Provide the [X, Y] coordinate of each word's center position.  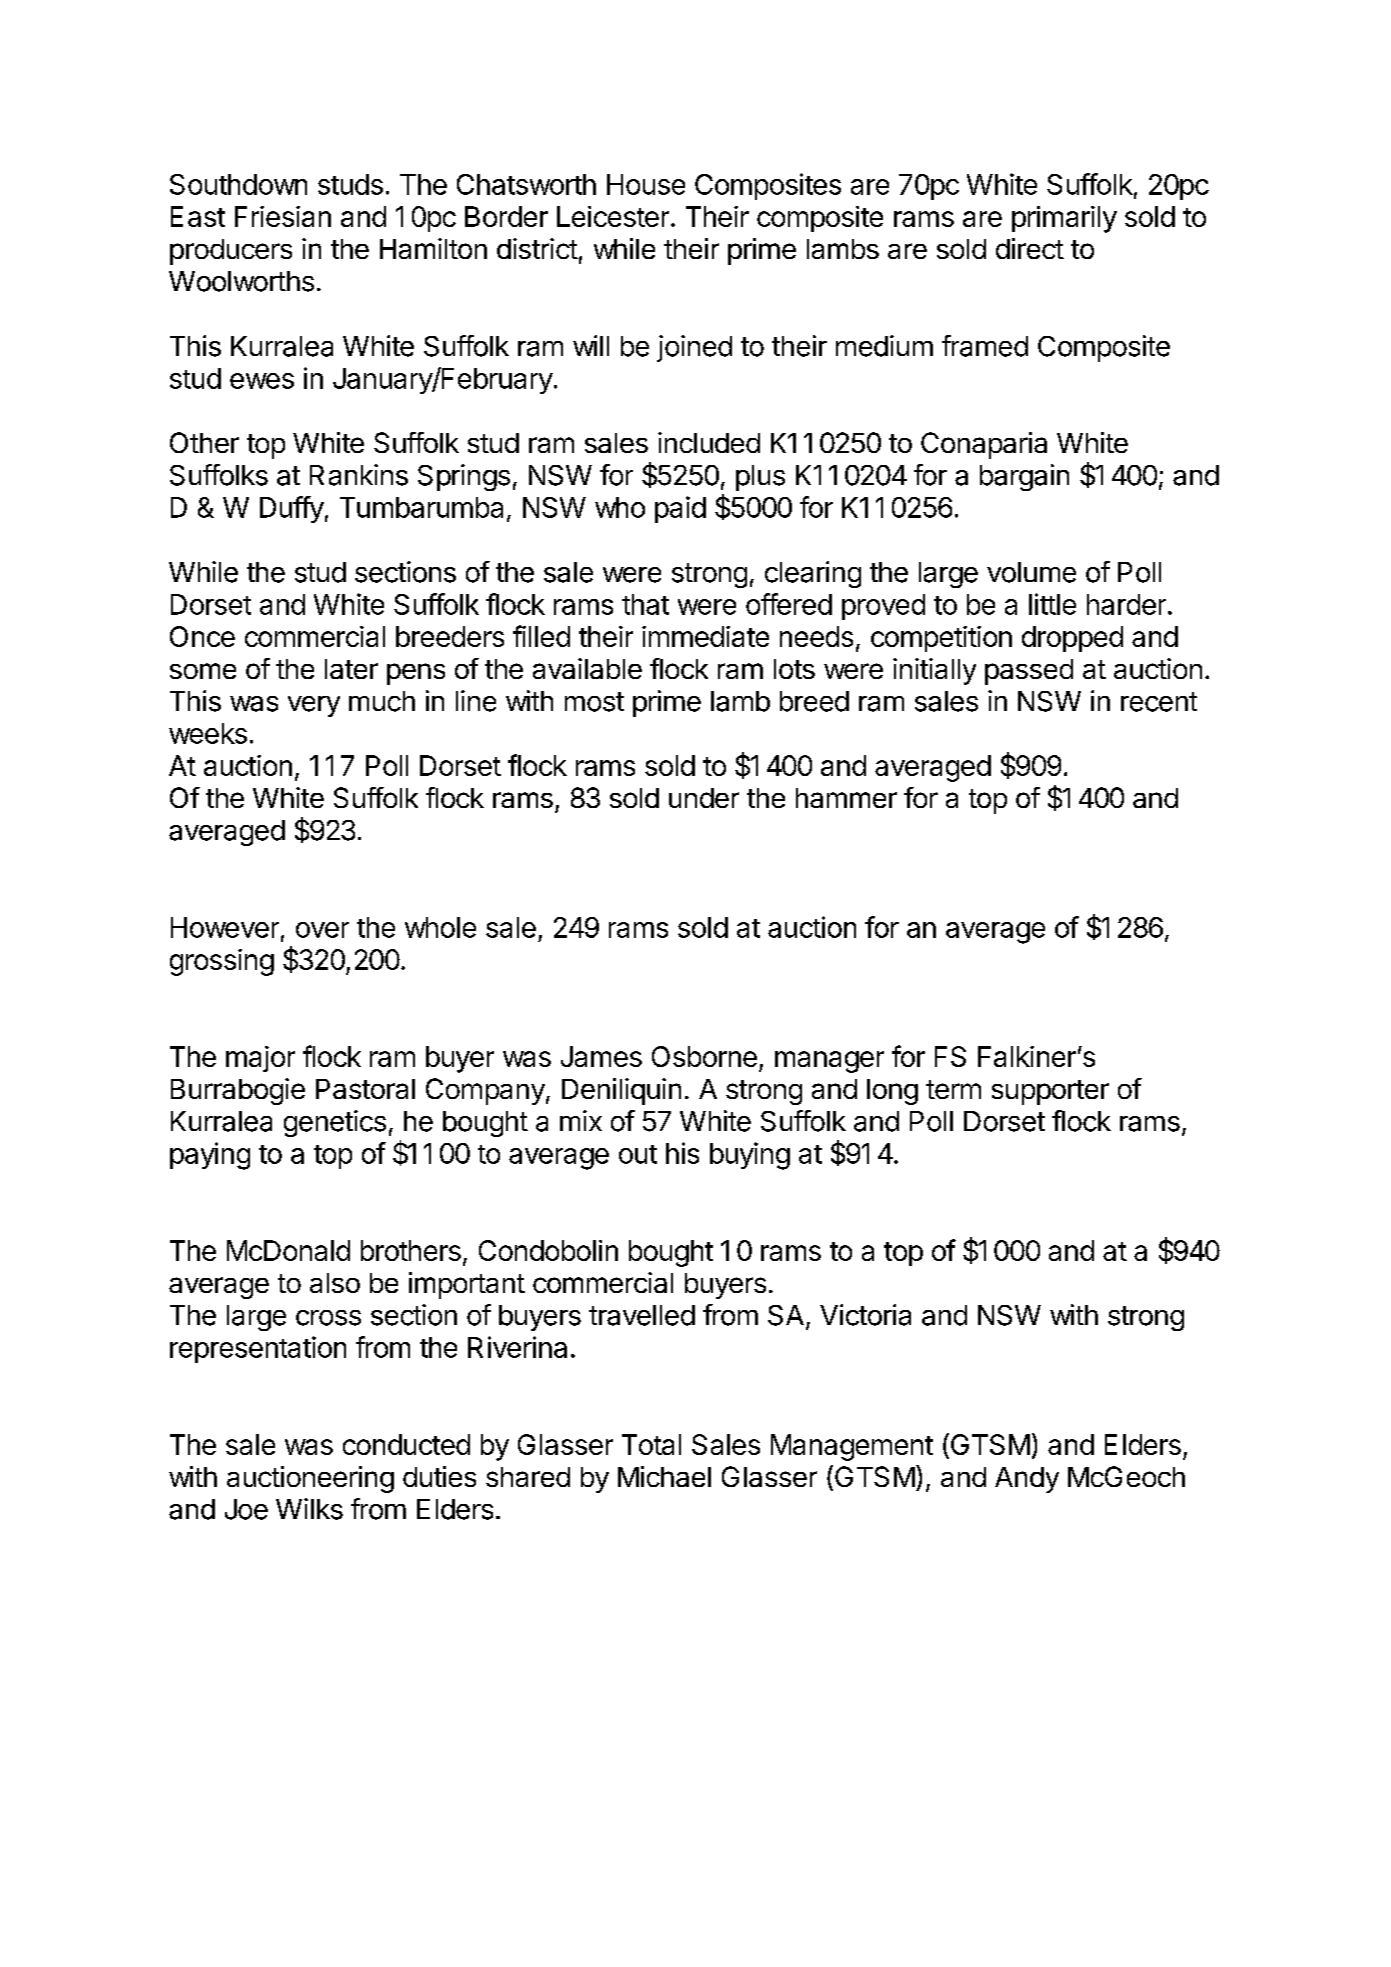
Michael [664, 1476]
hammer [846, 798]
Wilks [309, 1509]
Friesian [283, 216]
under [704, 798]
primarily [1064, 219]
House [646, 184]
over [322, 930]
